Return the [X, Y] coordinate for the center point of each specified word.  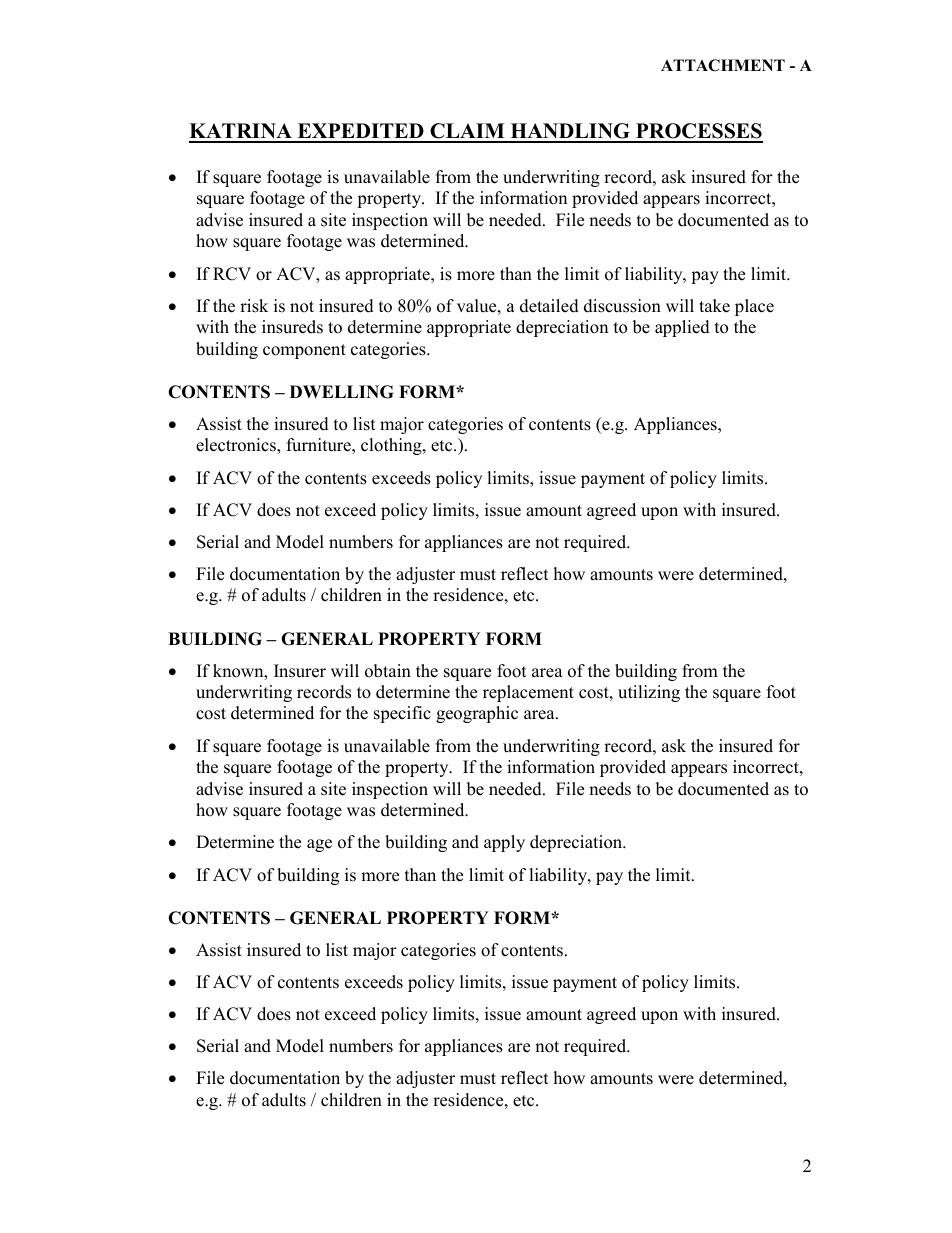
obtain [388, 671]
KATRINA [241, 132]
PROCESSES [698, 132]
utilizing [649, 693]
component [304, 351]
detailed [549, 306]
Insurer [300, 671]
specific [402, 714]
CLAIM [467, 132]
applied [682, 328]
